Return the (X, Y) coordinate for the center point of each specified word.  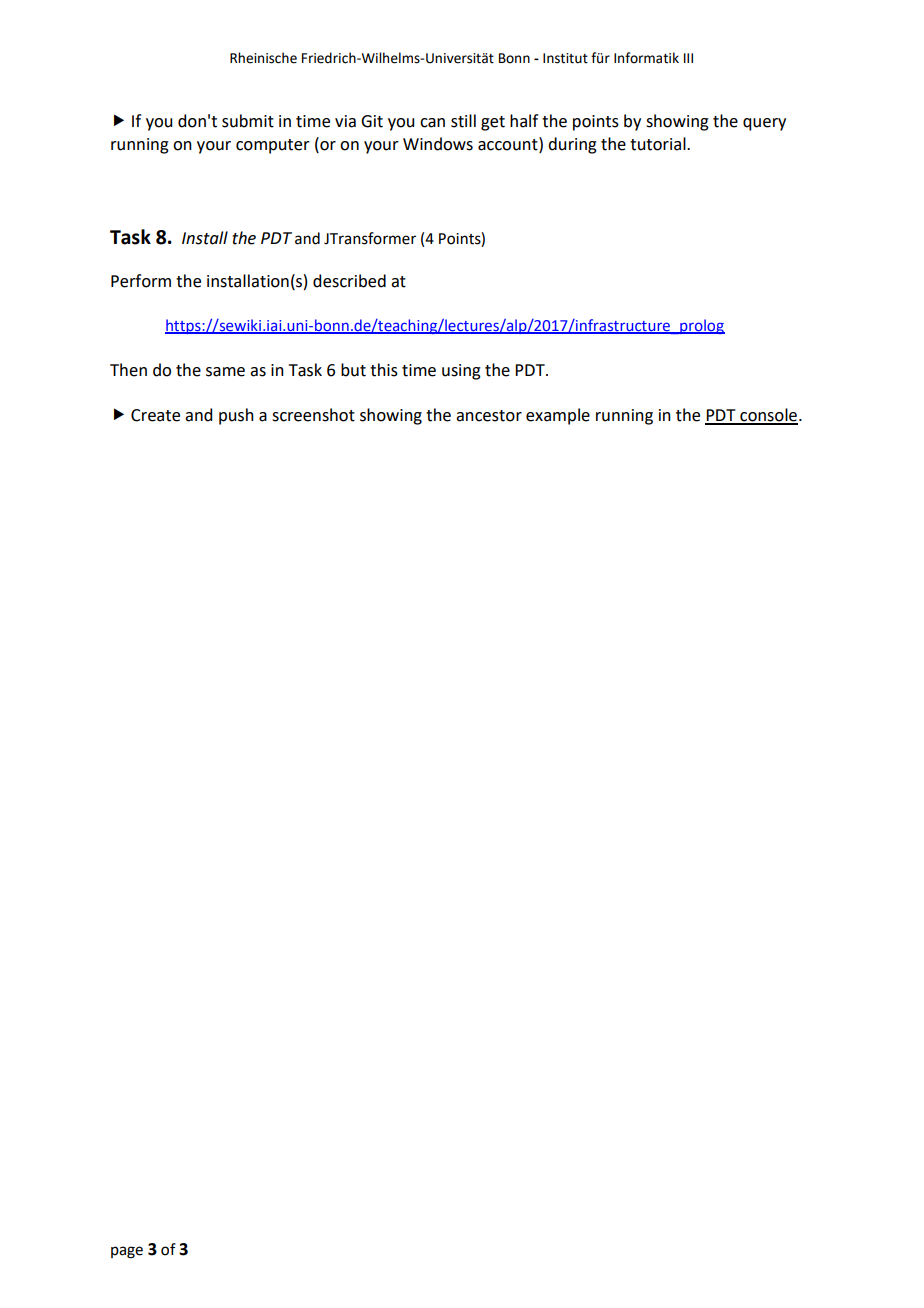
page (127, 1252)
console (769, 416)
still (463, 121)
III (688, 58)
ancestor (489, 416)
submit (248, 121)
